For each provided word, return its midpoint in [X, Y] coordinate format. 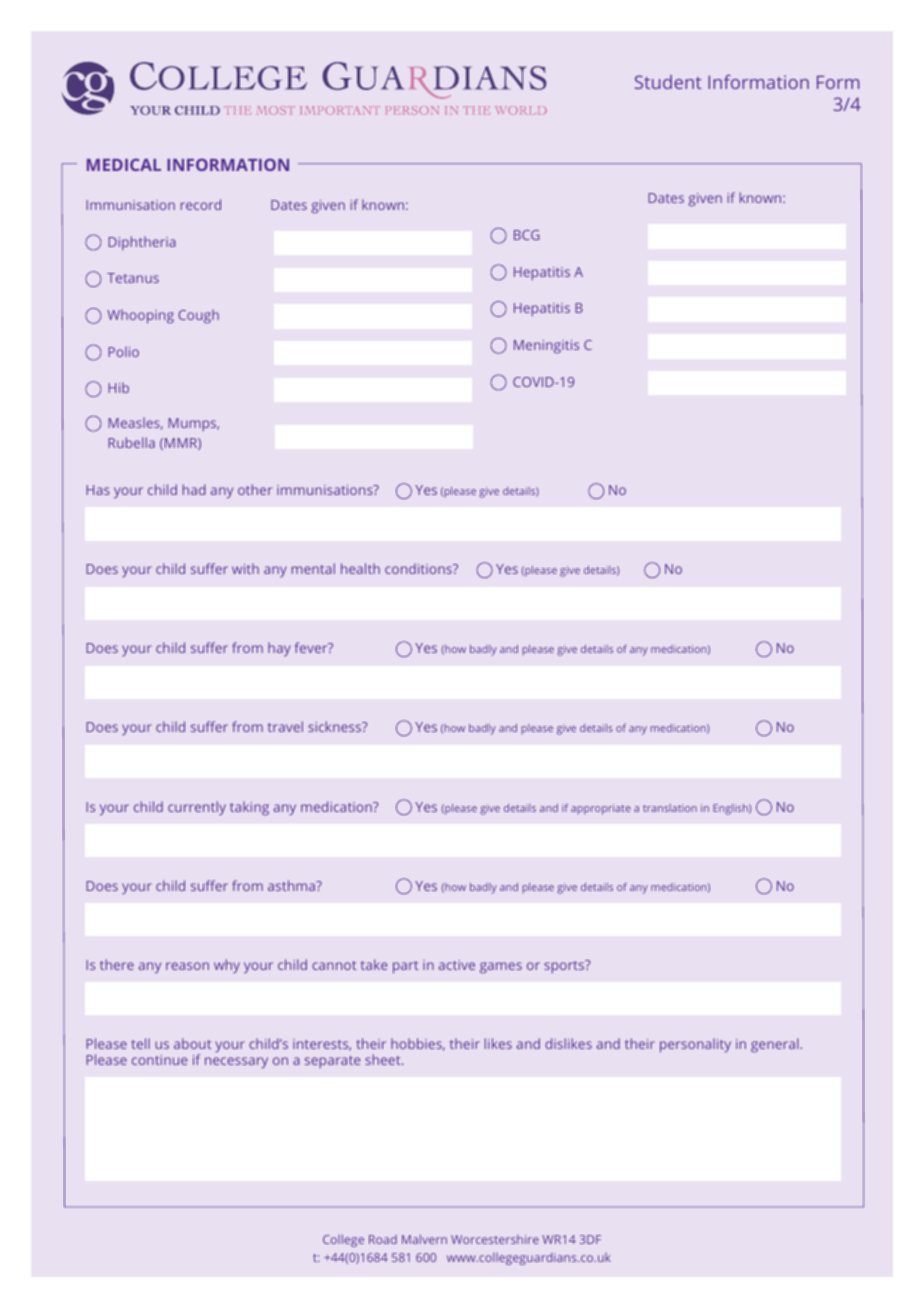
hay [279, 649]
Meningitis [546, 346]
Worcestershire [495, 1239]
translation [670, 808]
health [360, 568]
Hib [118, 387]
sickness [336, 726]
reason [187, 966]
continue [159, 1060]
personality [695, 1045]
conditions [419, 568]
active [457, 965]
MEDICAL [124, 165]
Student [668, 82]
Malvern [424, 1239]
